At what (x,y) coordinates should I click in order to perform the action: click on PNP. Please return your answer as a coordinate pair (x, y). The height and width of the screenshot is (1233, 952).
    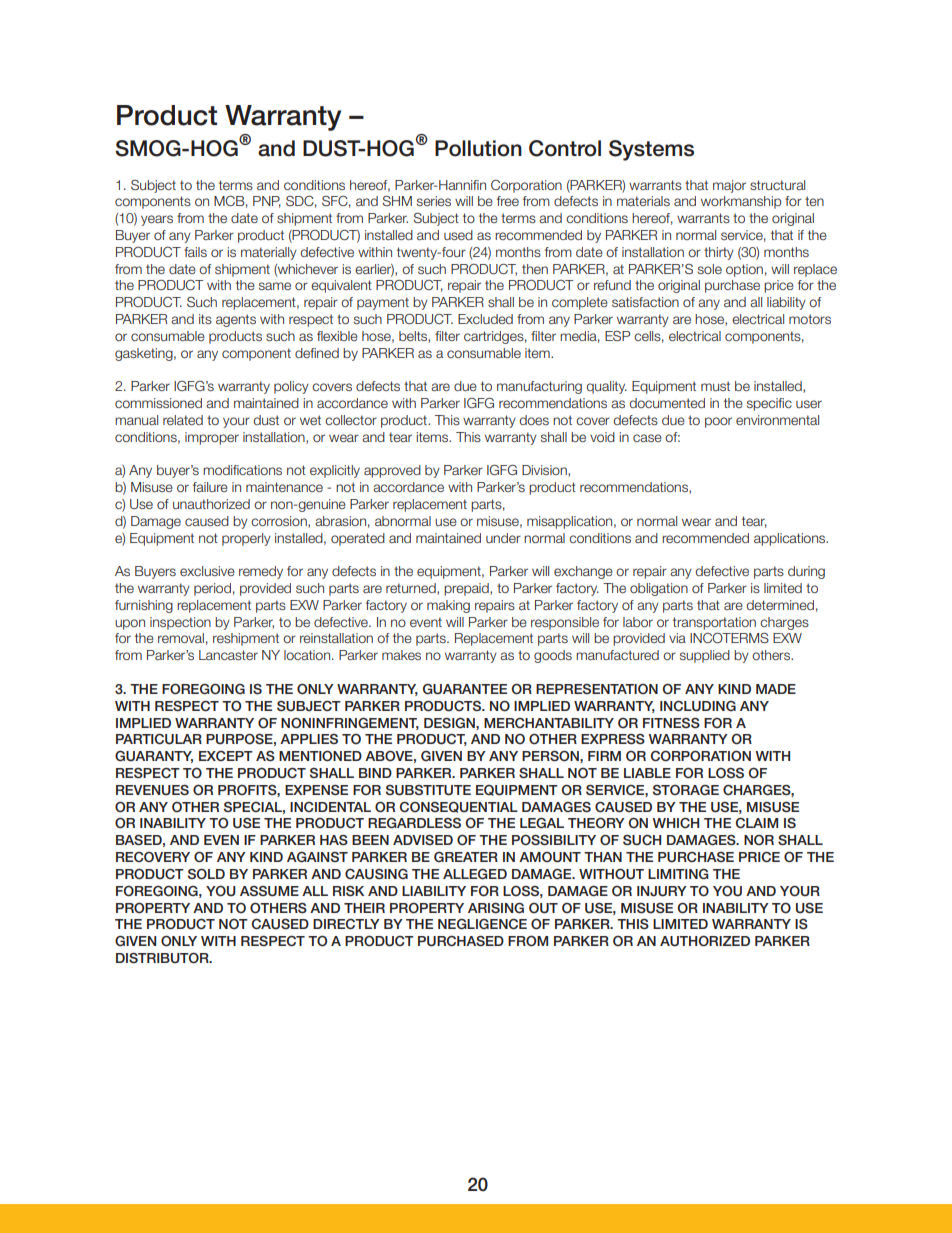
    Looking at the image, I should click on (267, 202).
